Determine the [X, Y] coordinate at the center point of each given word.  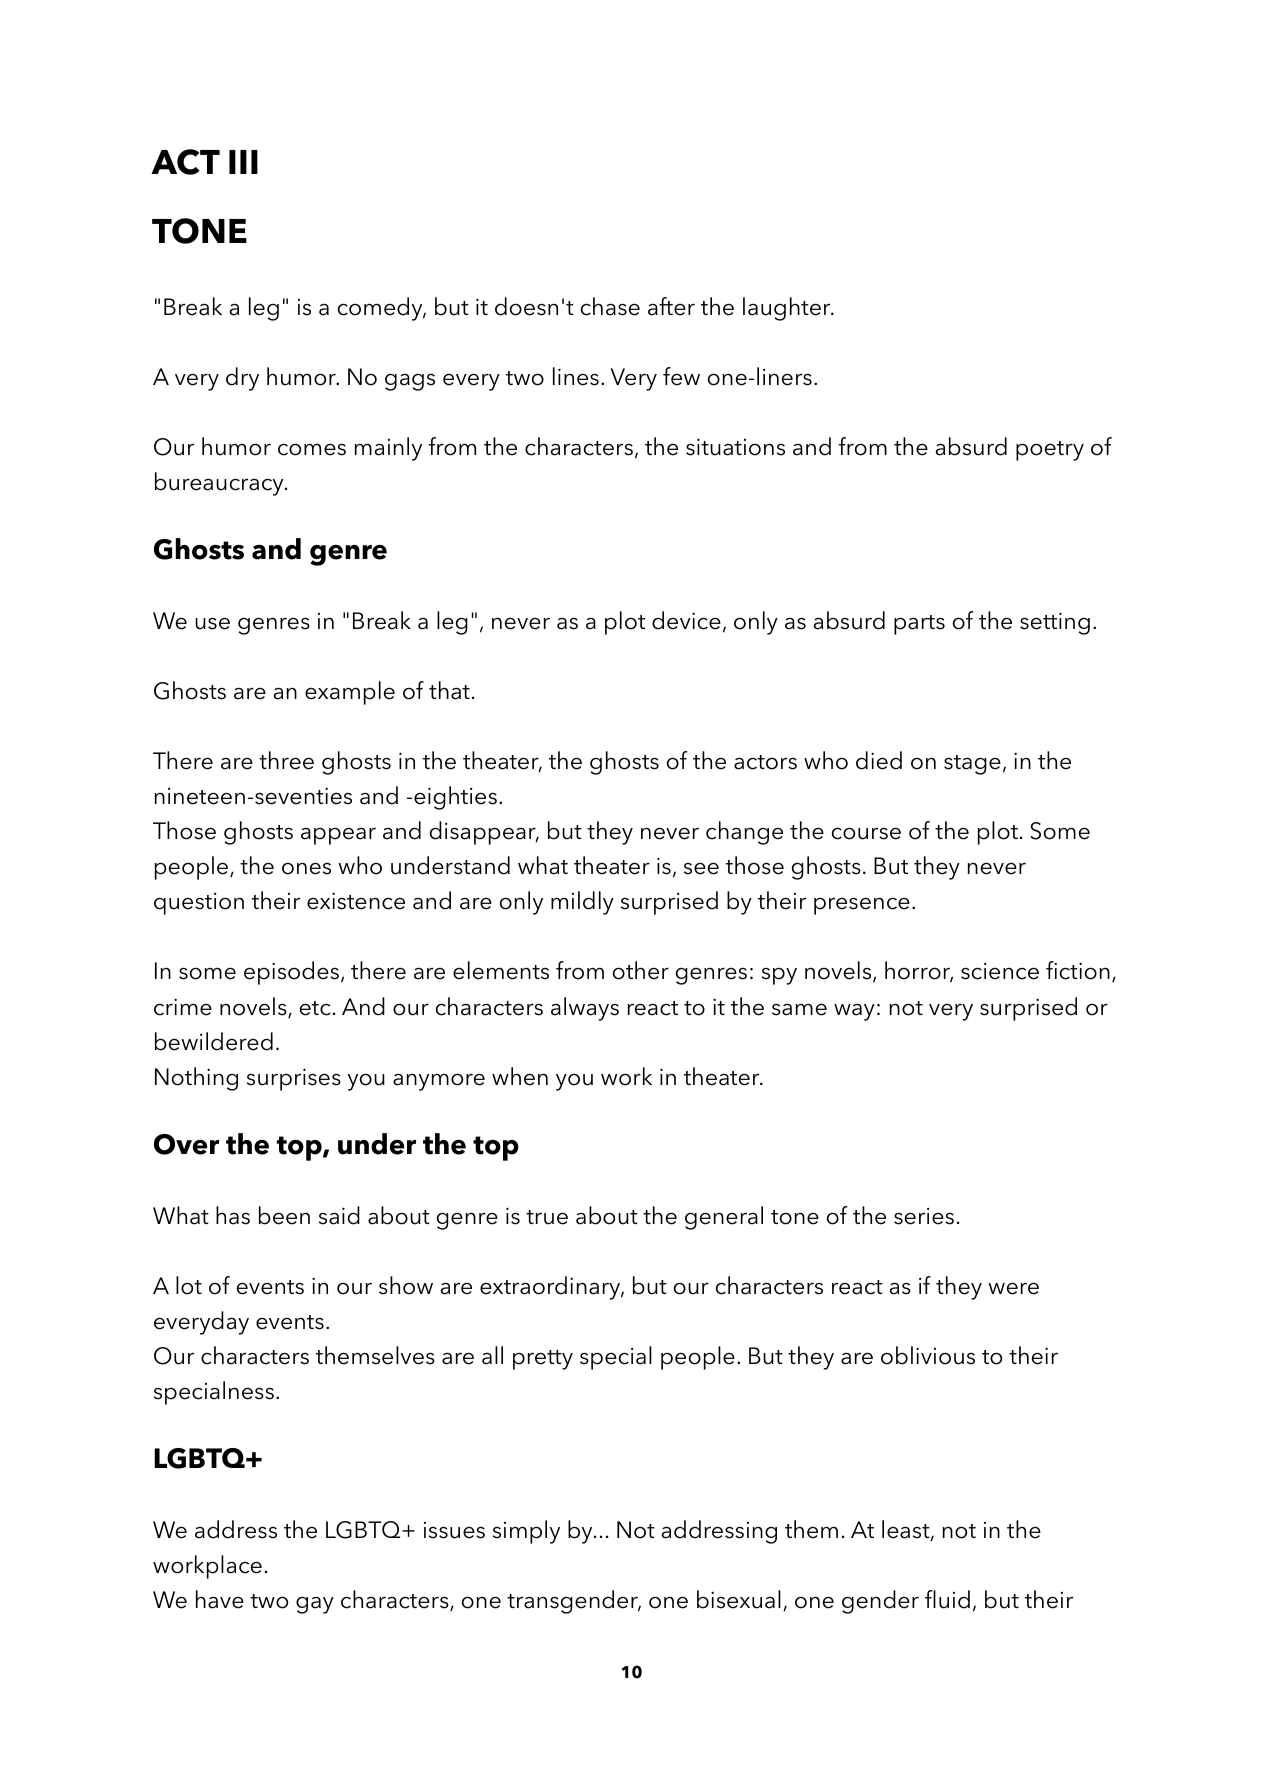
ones [306, 868]
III [243, 162]
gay [315, 1605]
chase [610, 306]
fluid [947, 1599]
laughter [788, 309]
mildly [582, 903]
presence [862, 906]
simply [526, 1532]
